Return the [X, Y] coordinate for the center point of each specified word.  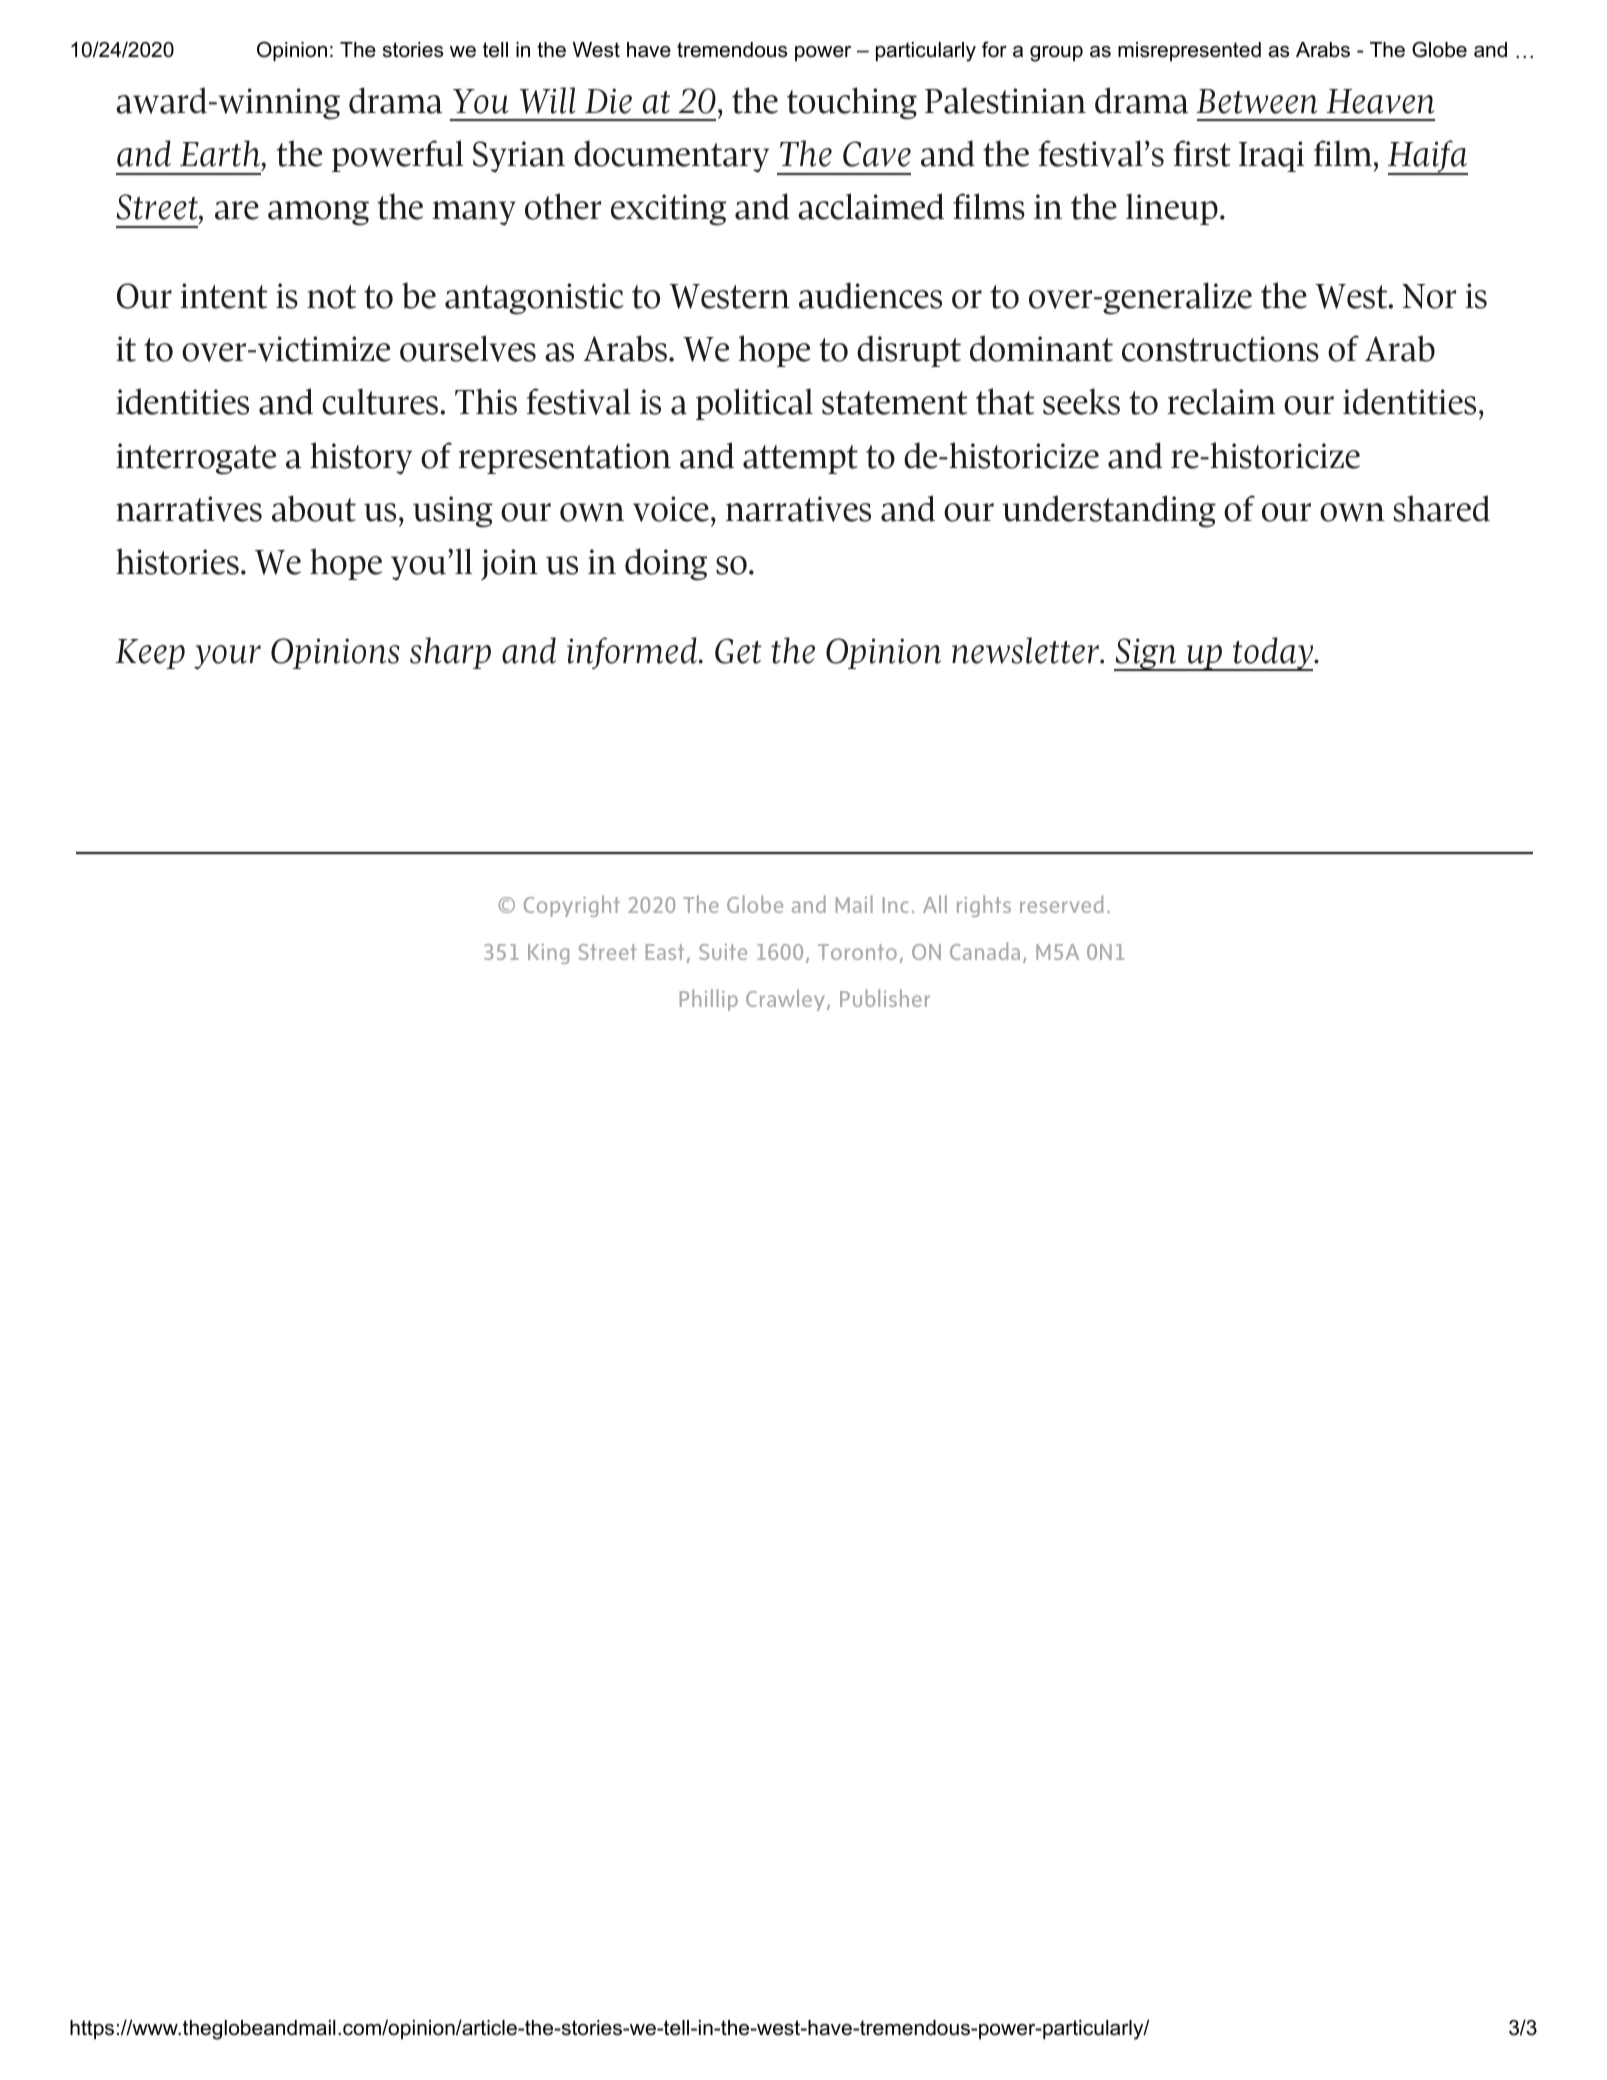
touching [852, 103]
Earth [221, 155]
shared [1442, 508]
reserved [1061, 904]
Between [1256, 101]
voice [671, 509]
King [548, 954]
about [314, 508]
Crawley [785, 1000]
